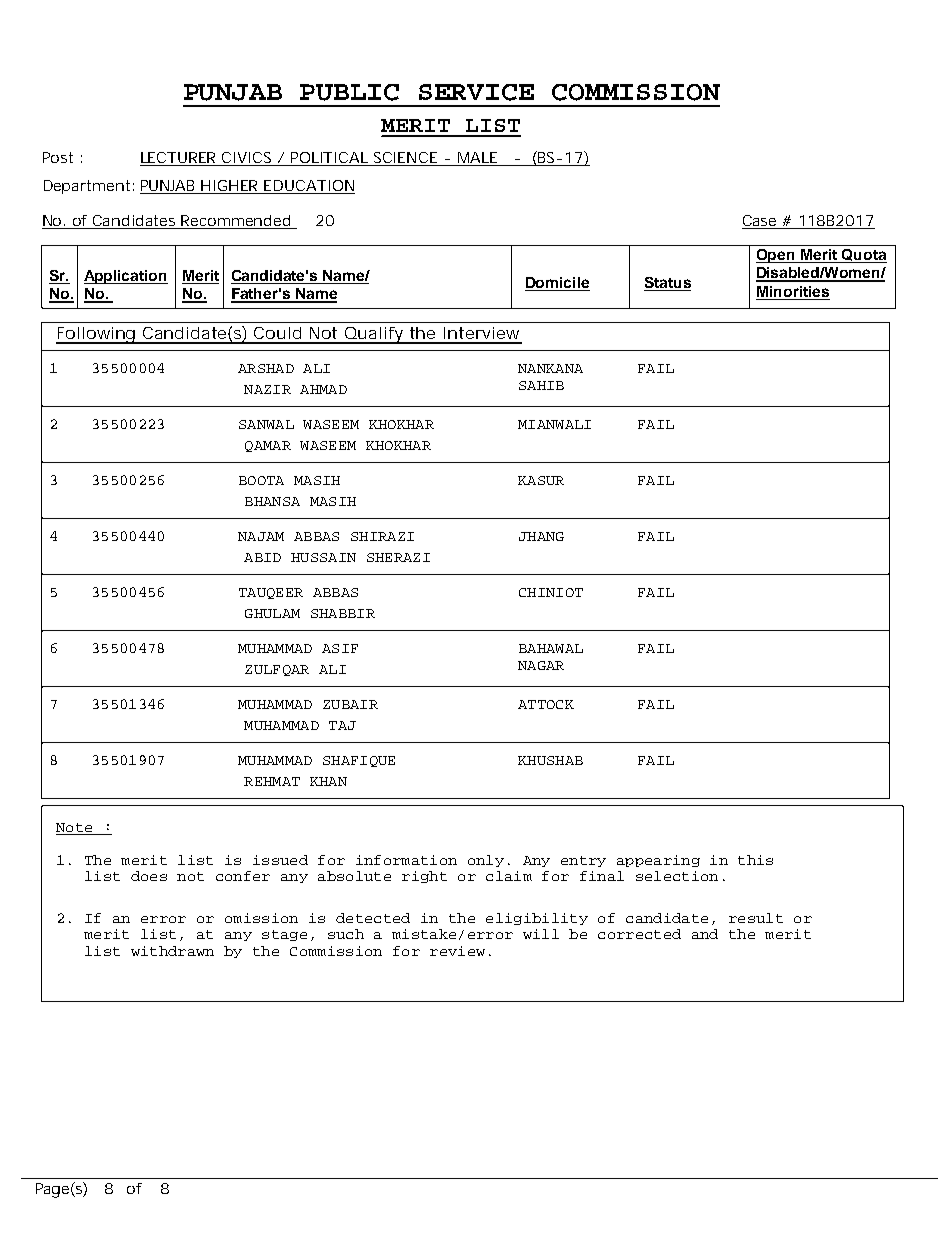  Describe the element at coordinates (340, 648) in the document. I see `ASIF` at that location.
